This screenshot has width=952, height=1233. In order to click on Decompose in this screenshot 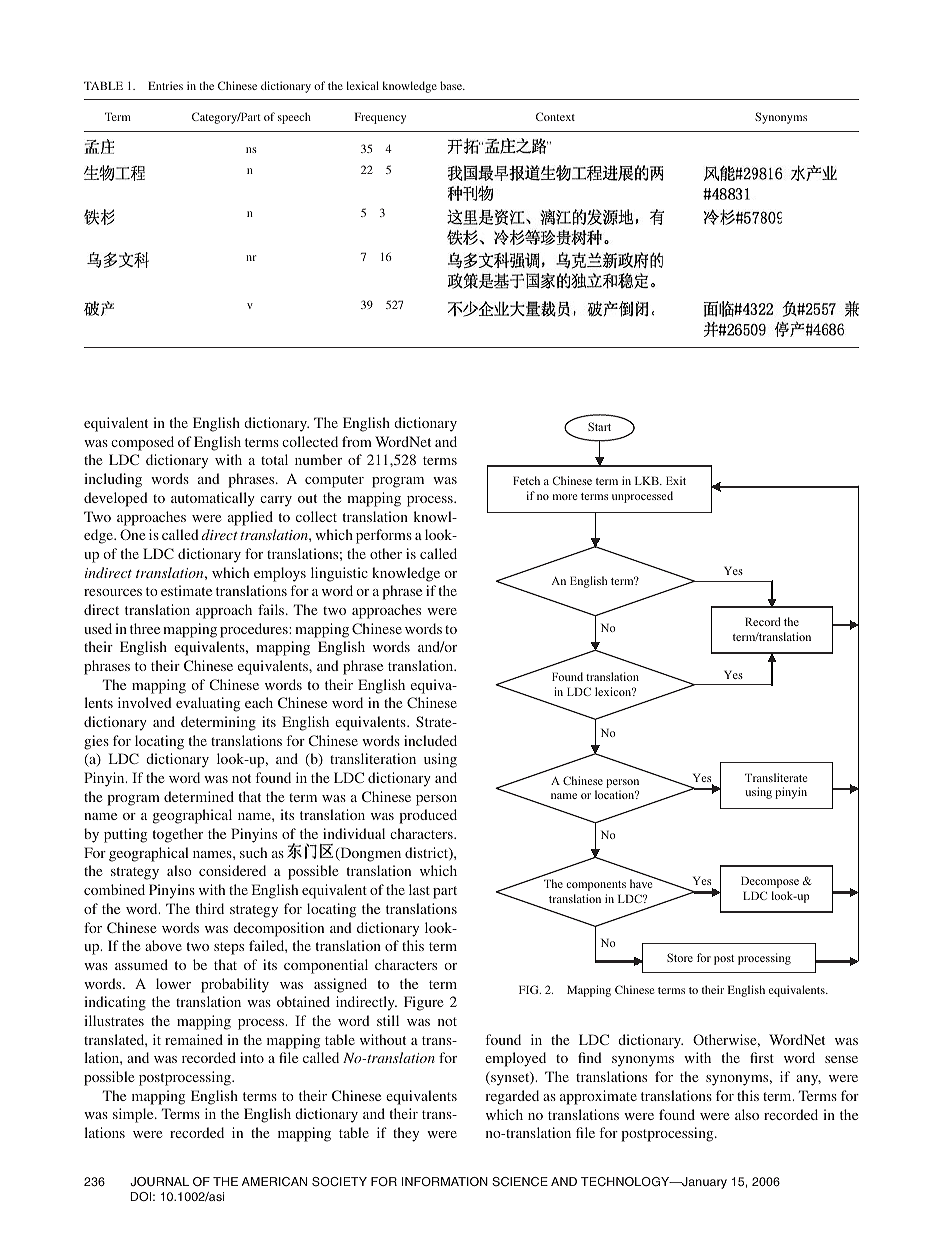, I will do `click(770, 882)`.
